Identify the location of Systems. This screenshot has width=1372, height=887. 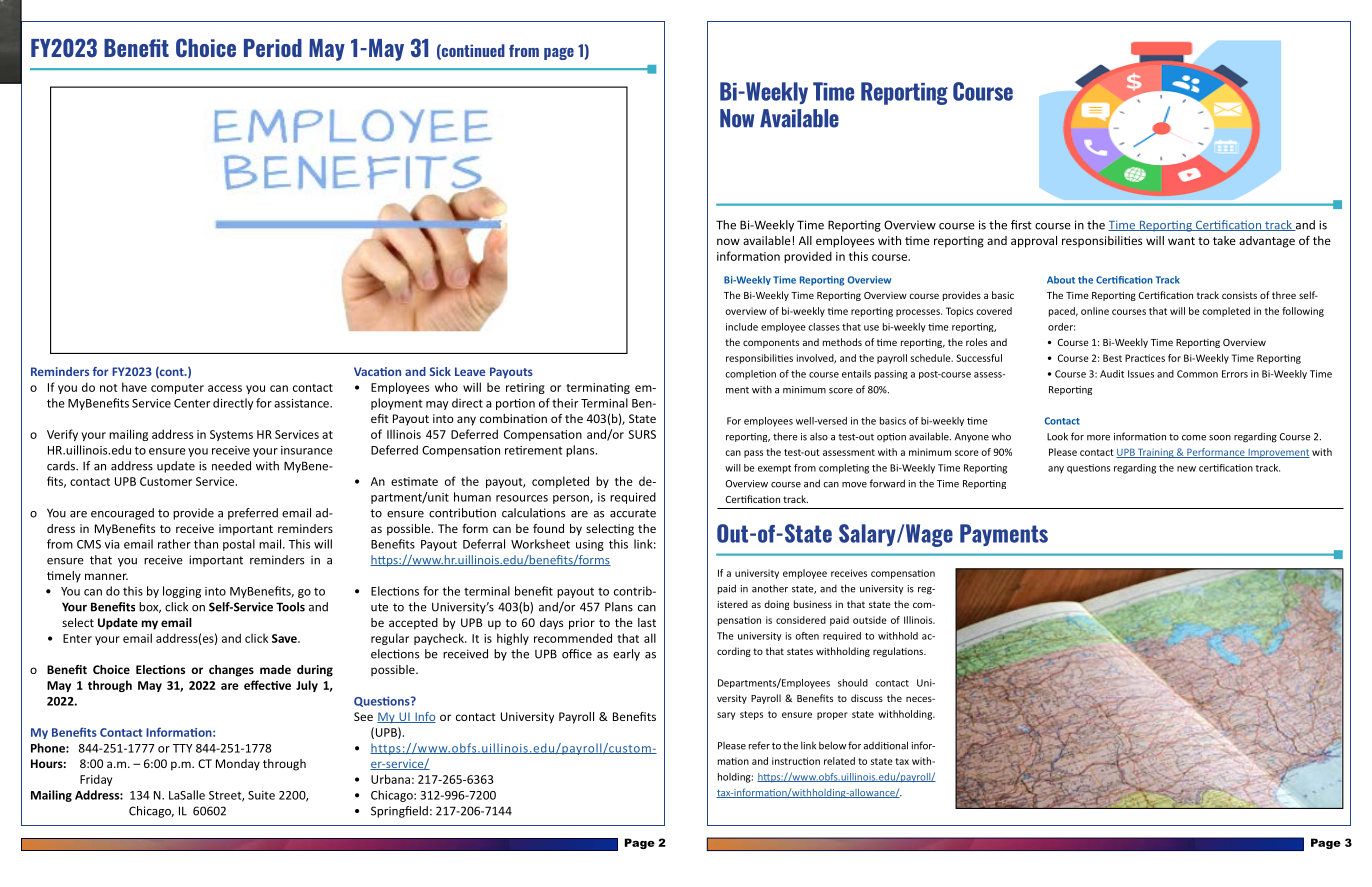
(231, 435).
